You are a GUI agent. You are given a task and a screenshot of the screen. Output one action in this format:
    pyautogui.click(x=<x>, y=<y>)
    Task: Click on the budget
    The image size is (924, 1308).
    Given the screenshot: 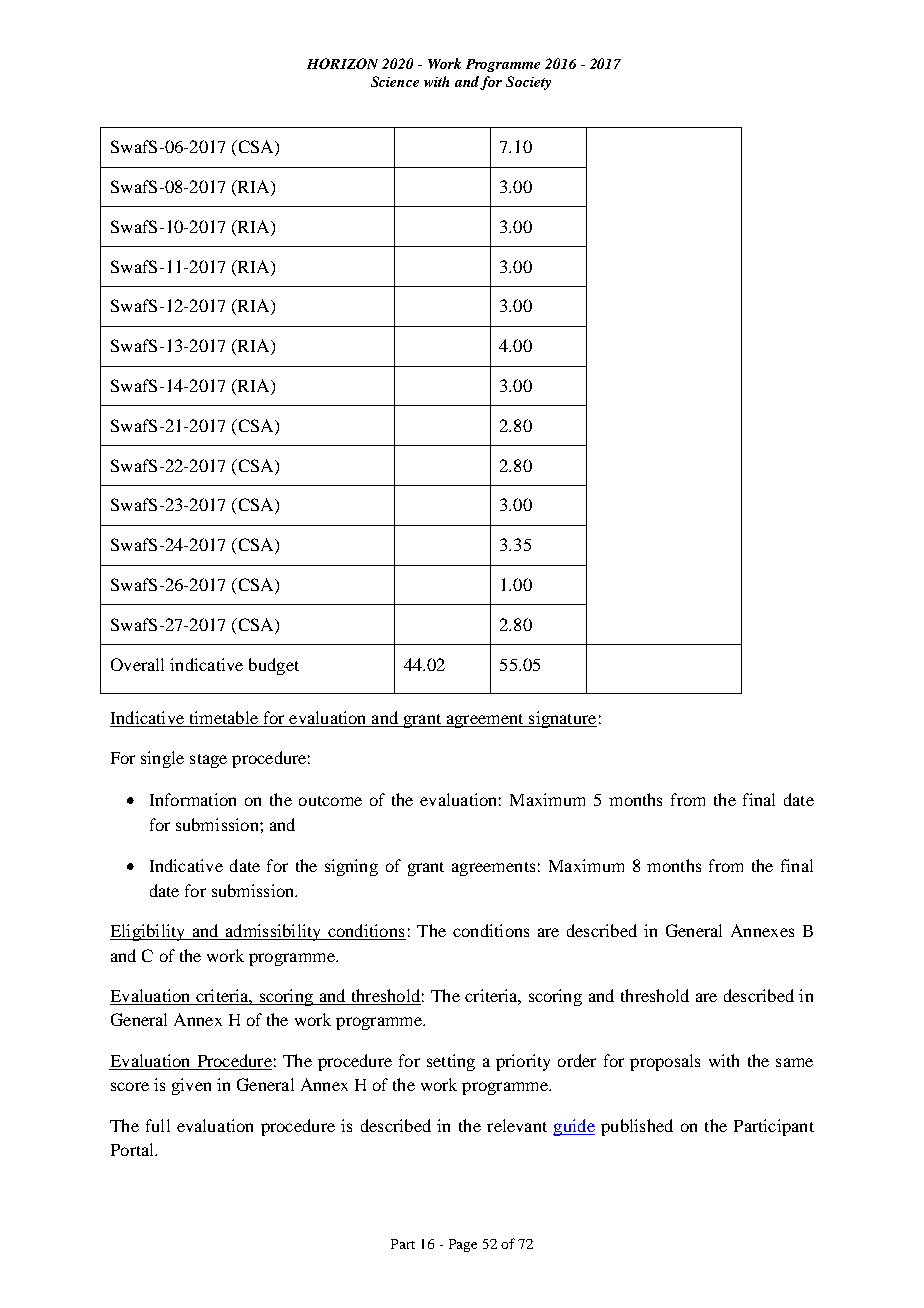 What is the action you would take?
    pyautogui.click(x=274, y=666)
